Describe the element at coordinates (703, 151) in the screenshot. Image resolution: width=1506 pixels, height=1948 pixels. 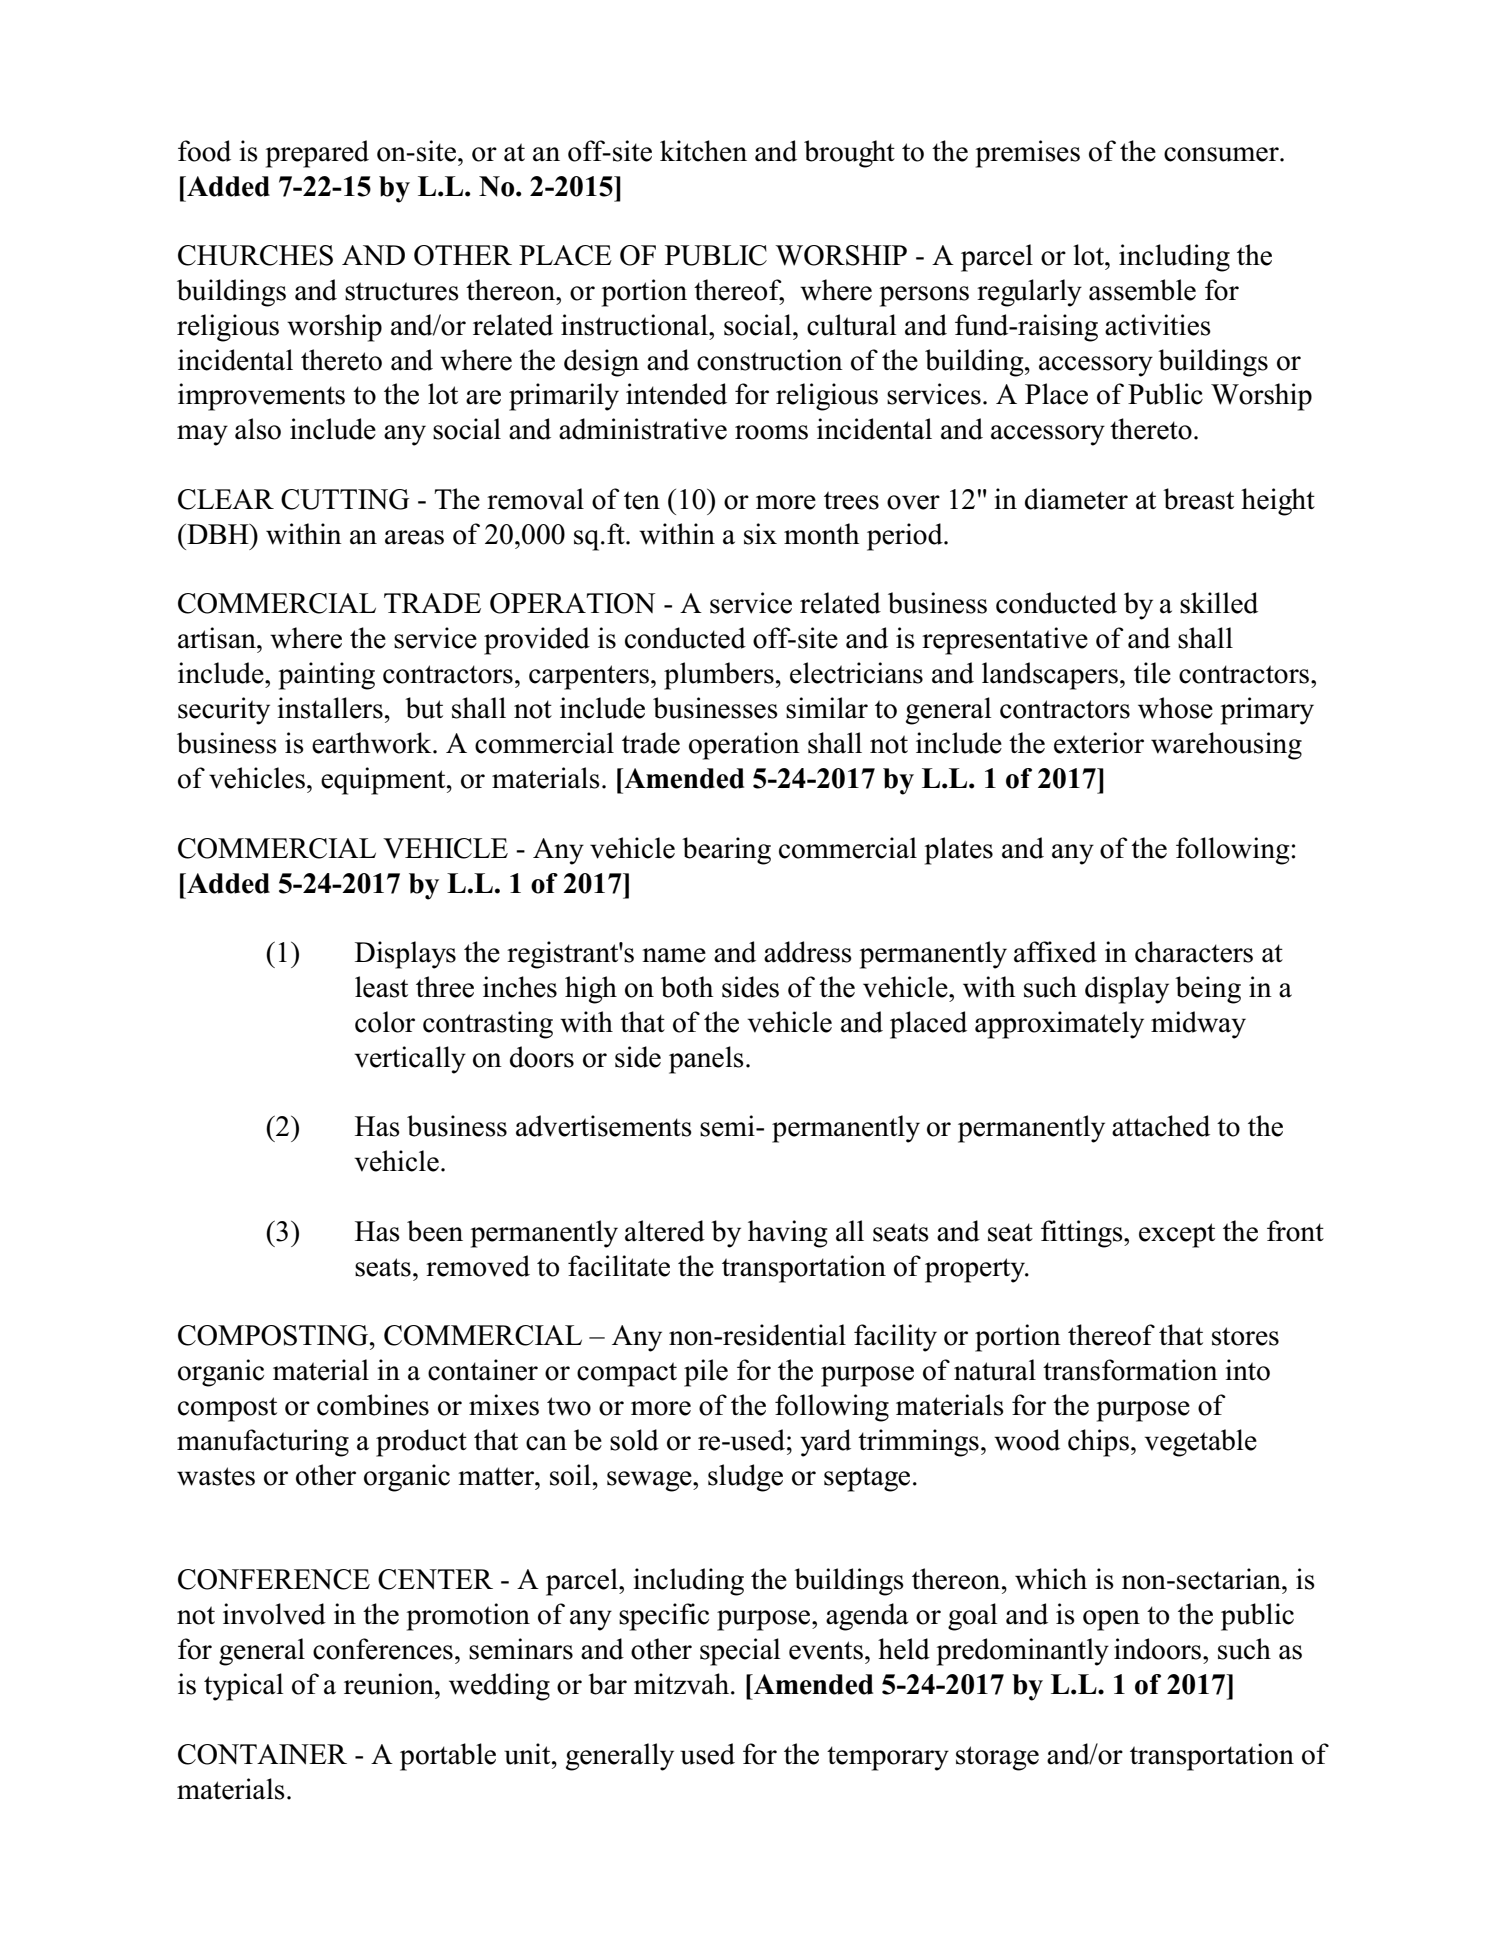
I see `kitchen` at that location.
